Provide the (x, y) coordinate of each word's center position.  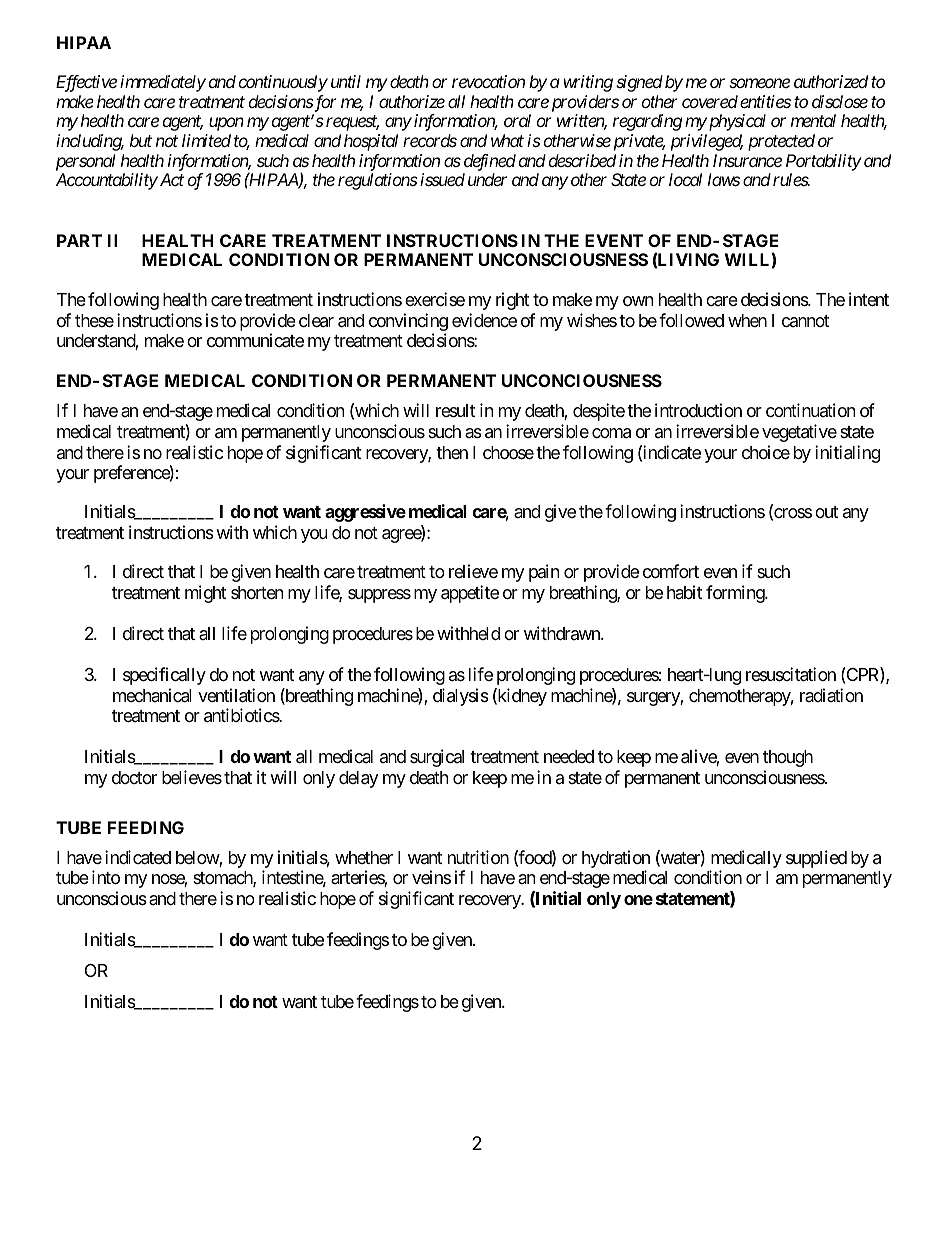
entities (765, 101)
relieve (473, 571)
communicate (255, 340)
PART (79, 240)
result (455, 410)
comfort (671, 571)
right (512, 301)
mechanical (152, 695)
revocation (488, 81)
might (205, 594)
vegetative (799, 433)
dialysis (461, 697)
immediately (163, 83)
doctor (134, 777)
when (747, 320)
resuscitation (791, 674)
